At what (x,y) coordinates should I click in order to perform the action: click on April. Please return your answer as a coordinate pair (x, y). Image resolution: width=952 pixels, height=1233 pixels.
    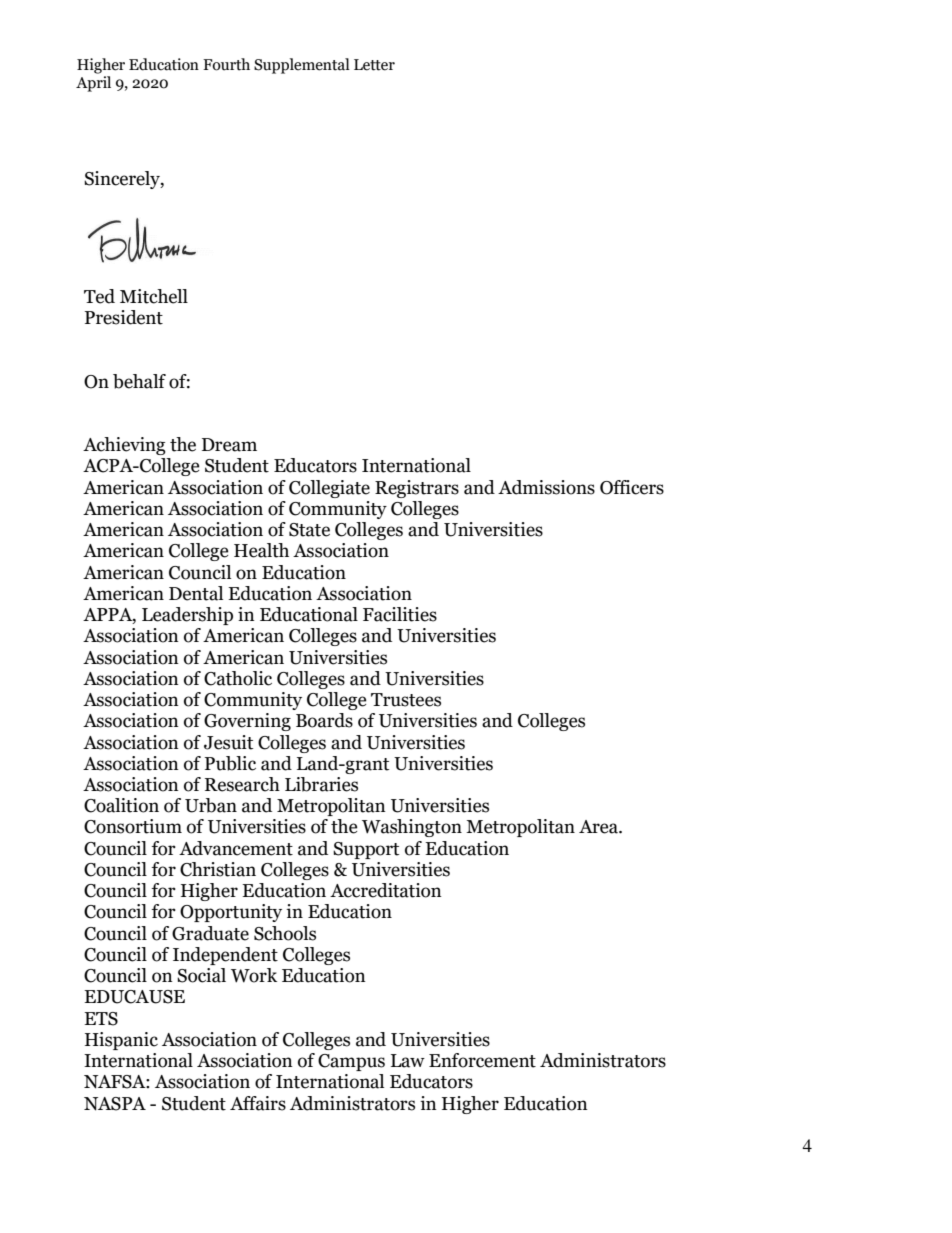
    Looking at the image, I should click on (93, 84).
